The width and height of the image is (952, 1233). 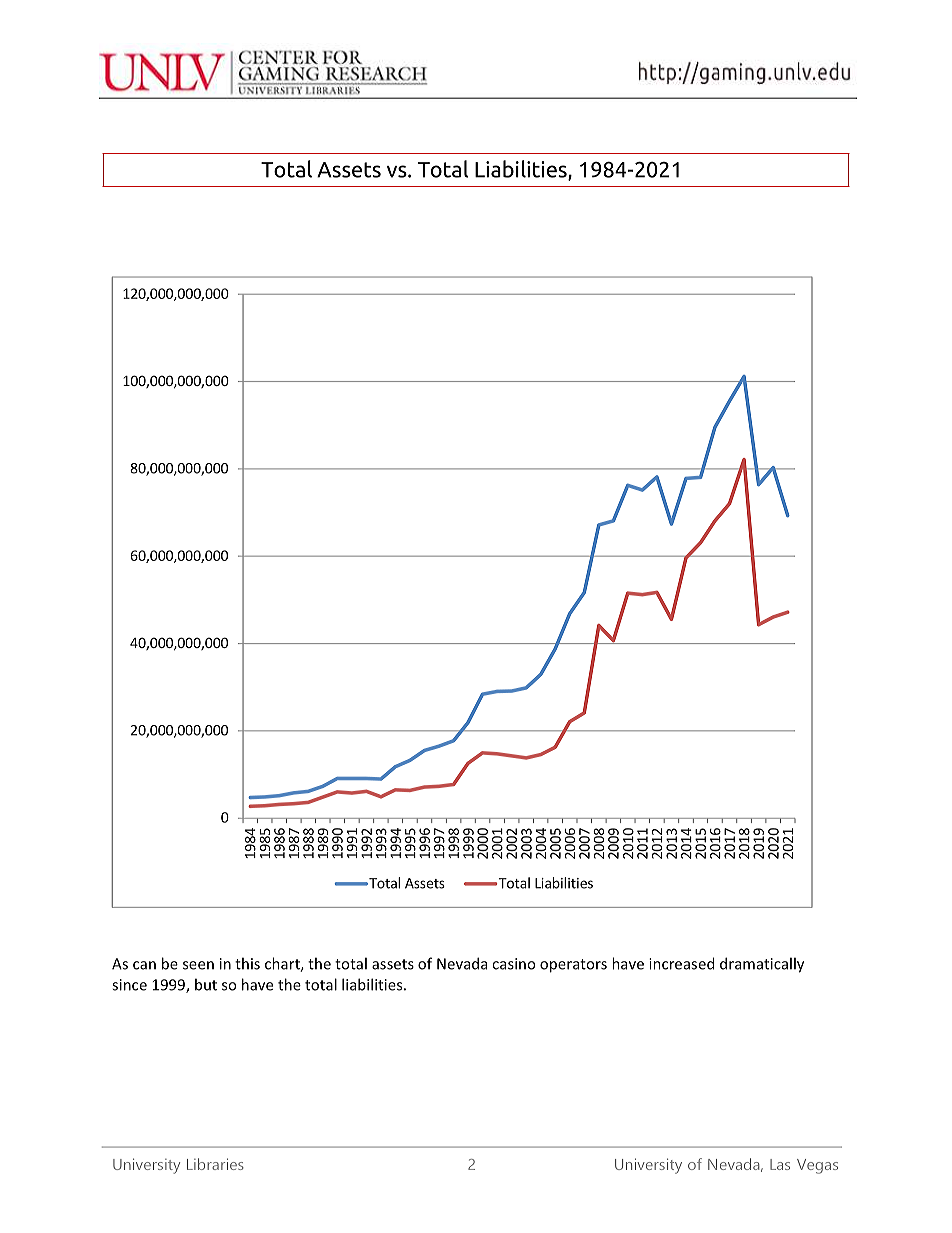 What do you see at coordinates (762, 965) in the image?
I see `dramatically` at bounding box center [762, 965].
